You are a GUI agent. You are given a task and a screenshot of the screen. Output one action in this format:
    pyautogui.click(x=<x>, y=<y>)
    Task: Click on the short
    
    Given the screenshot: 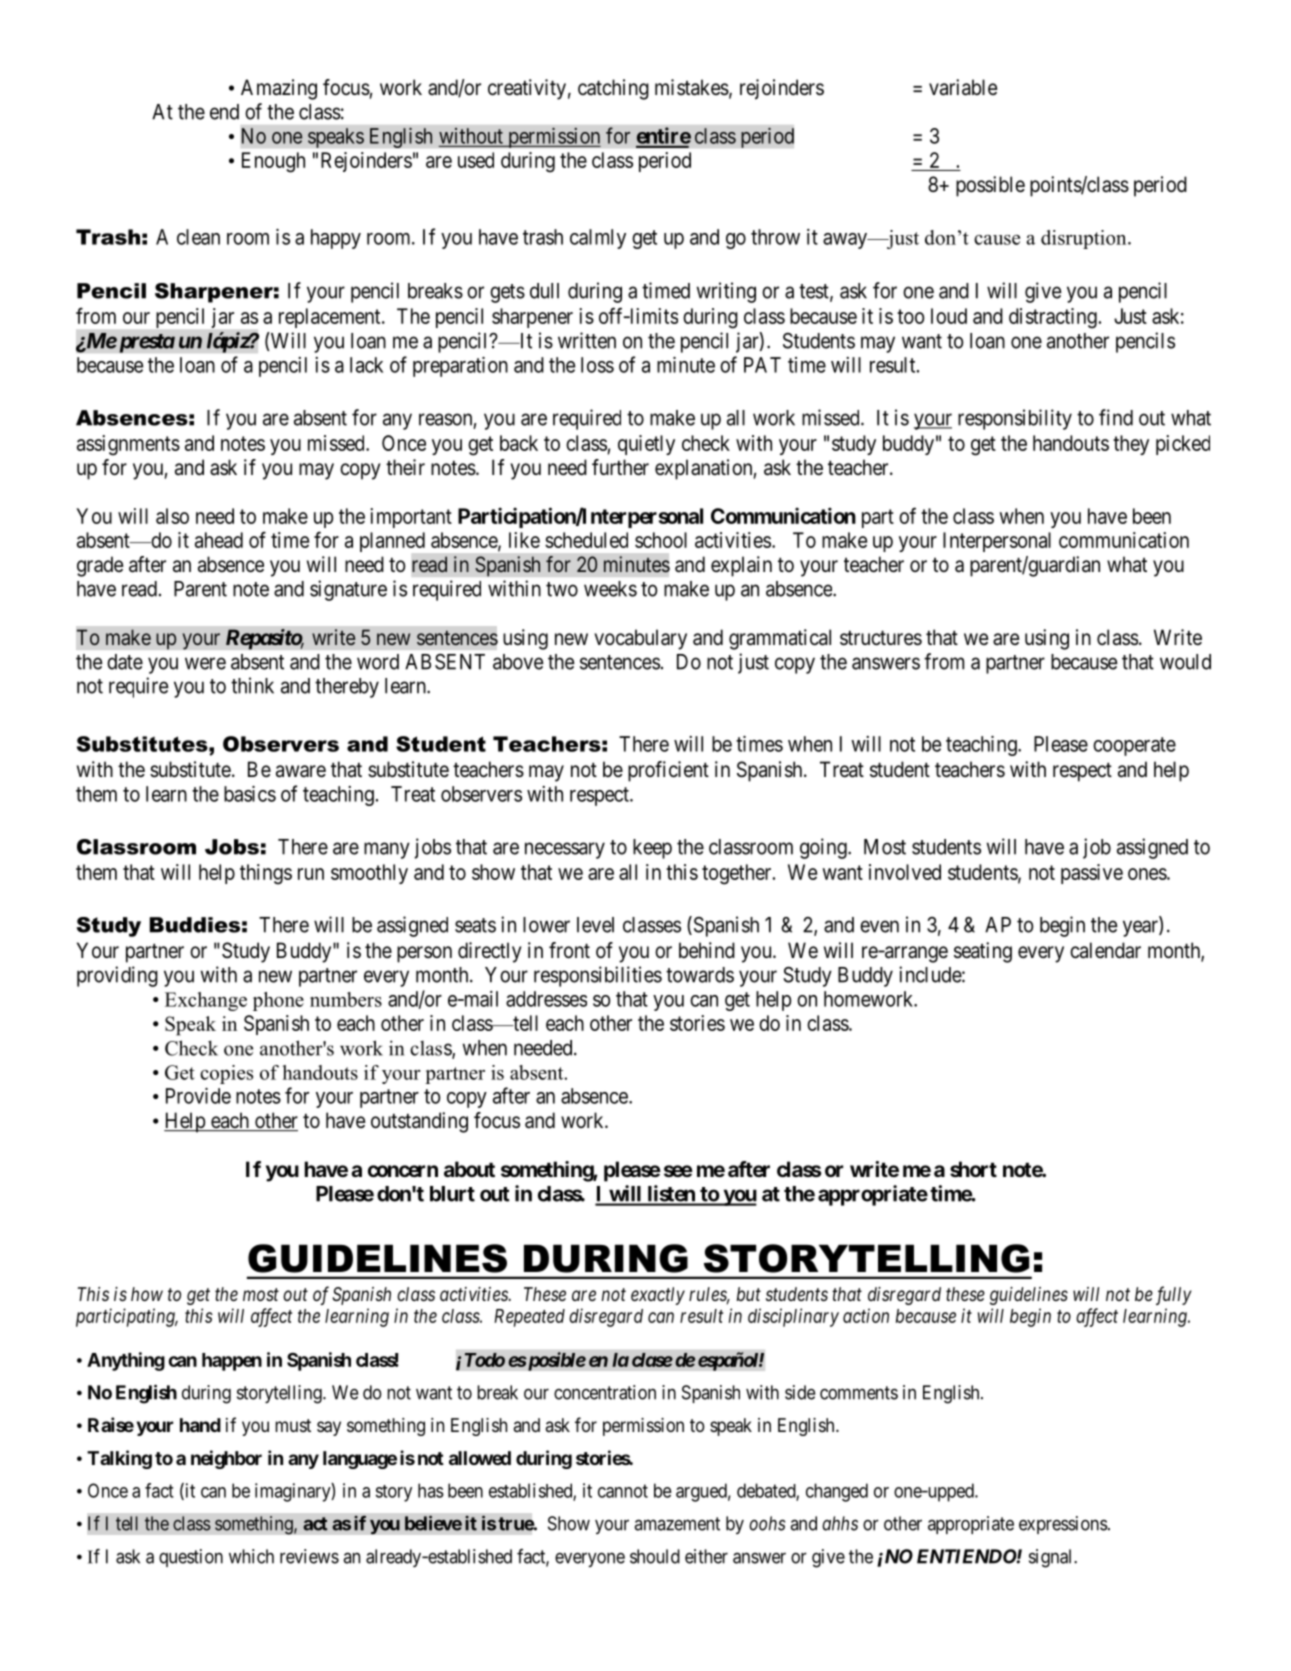 What is the action you would take?
    pyautogui.click(x=973, y=1169)
